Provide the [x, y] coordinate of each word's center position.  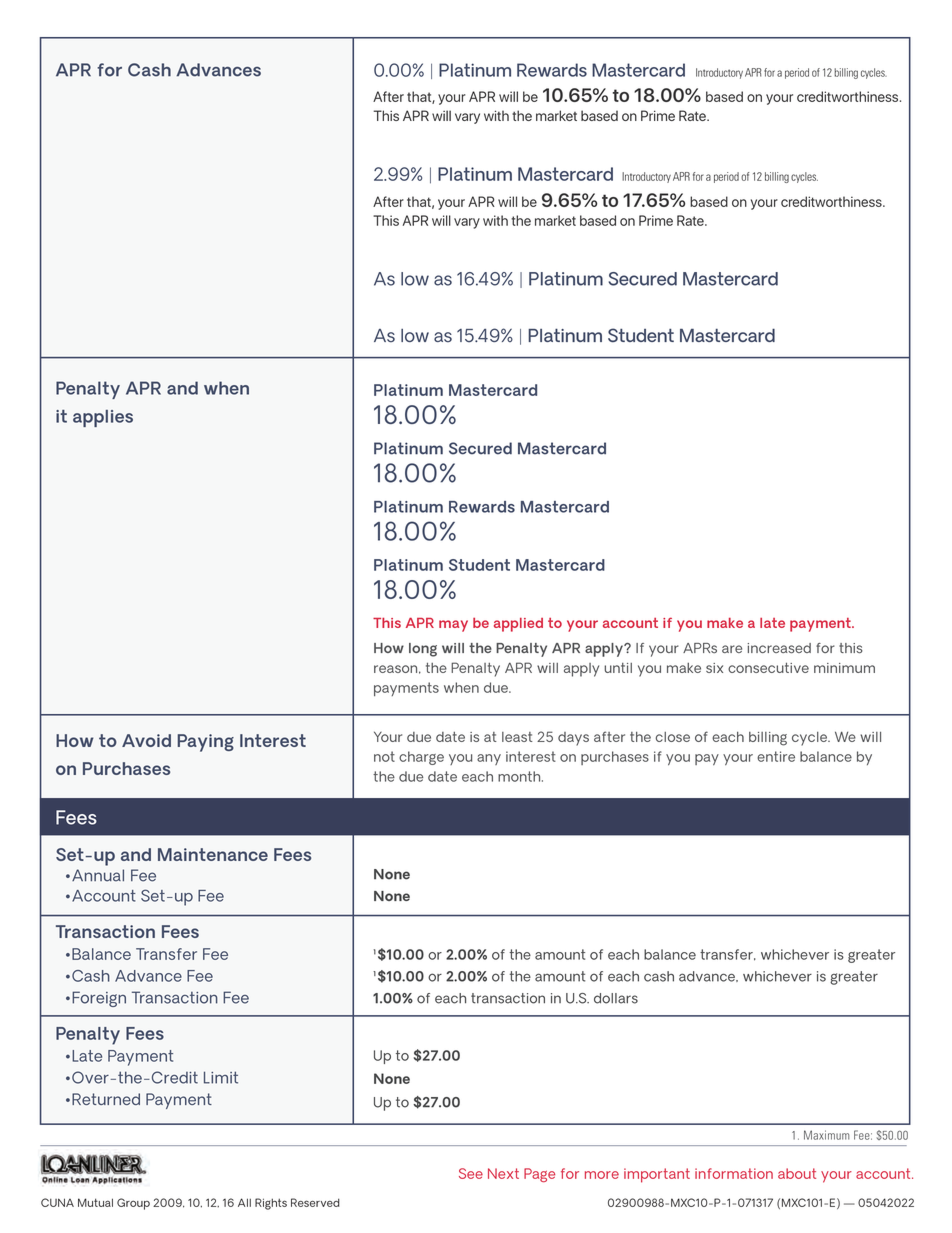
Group [133, 1204]
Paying [206, 743]
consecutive [768, 667]
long [423, 650]
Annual [98, 875]
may [453, 626]
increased [779, 648]
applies [103, 418]
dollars [616, 998]
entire [776, 756]
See [471, 1173]
